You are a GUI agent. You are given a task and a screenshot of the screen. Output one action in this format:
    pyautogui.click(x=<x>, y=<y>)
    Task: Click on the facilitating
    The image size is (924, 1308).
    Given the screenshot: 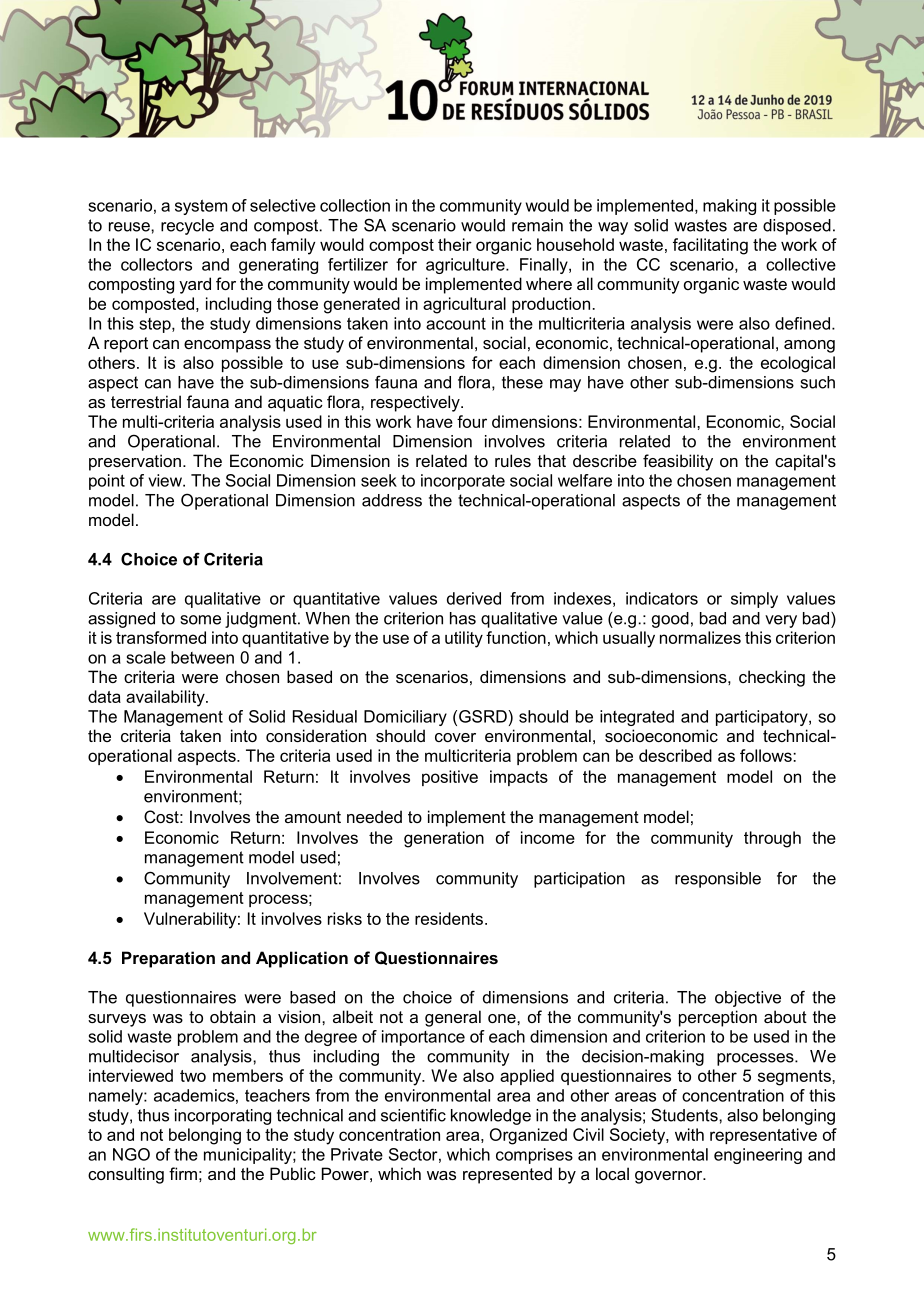 What is the action you would take?
    pyautogui.click(x=710, y=246)
